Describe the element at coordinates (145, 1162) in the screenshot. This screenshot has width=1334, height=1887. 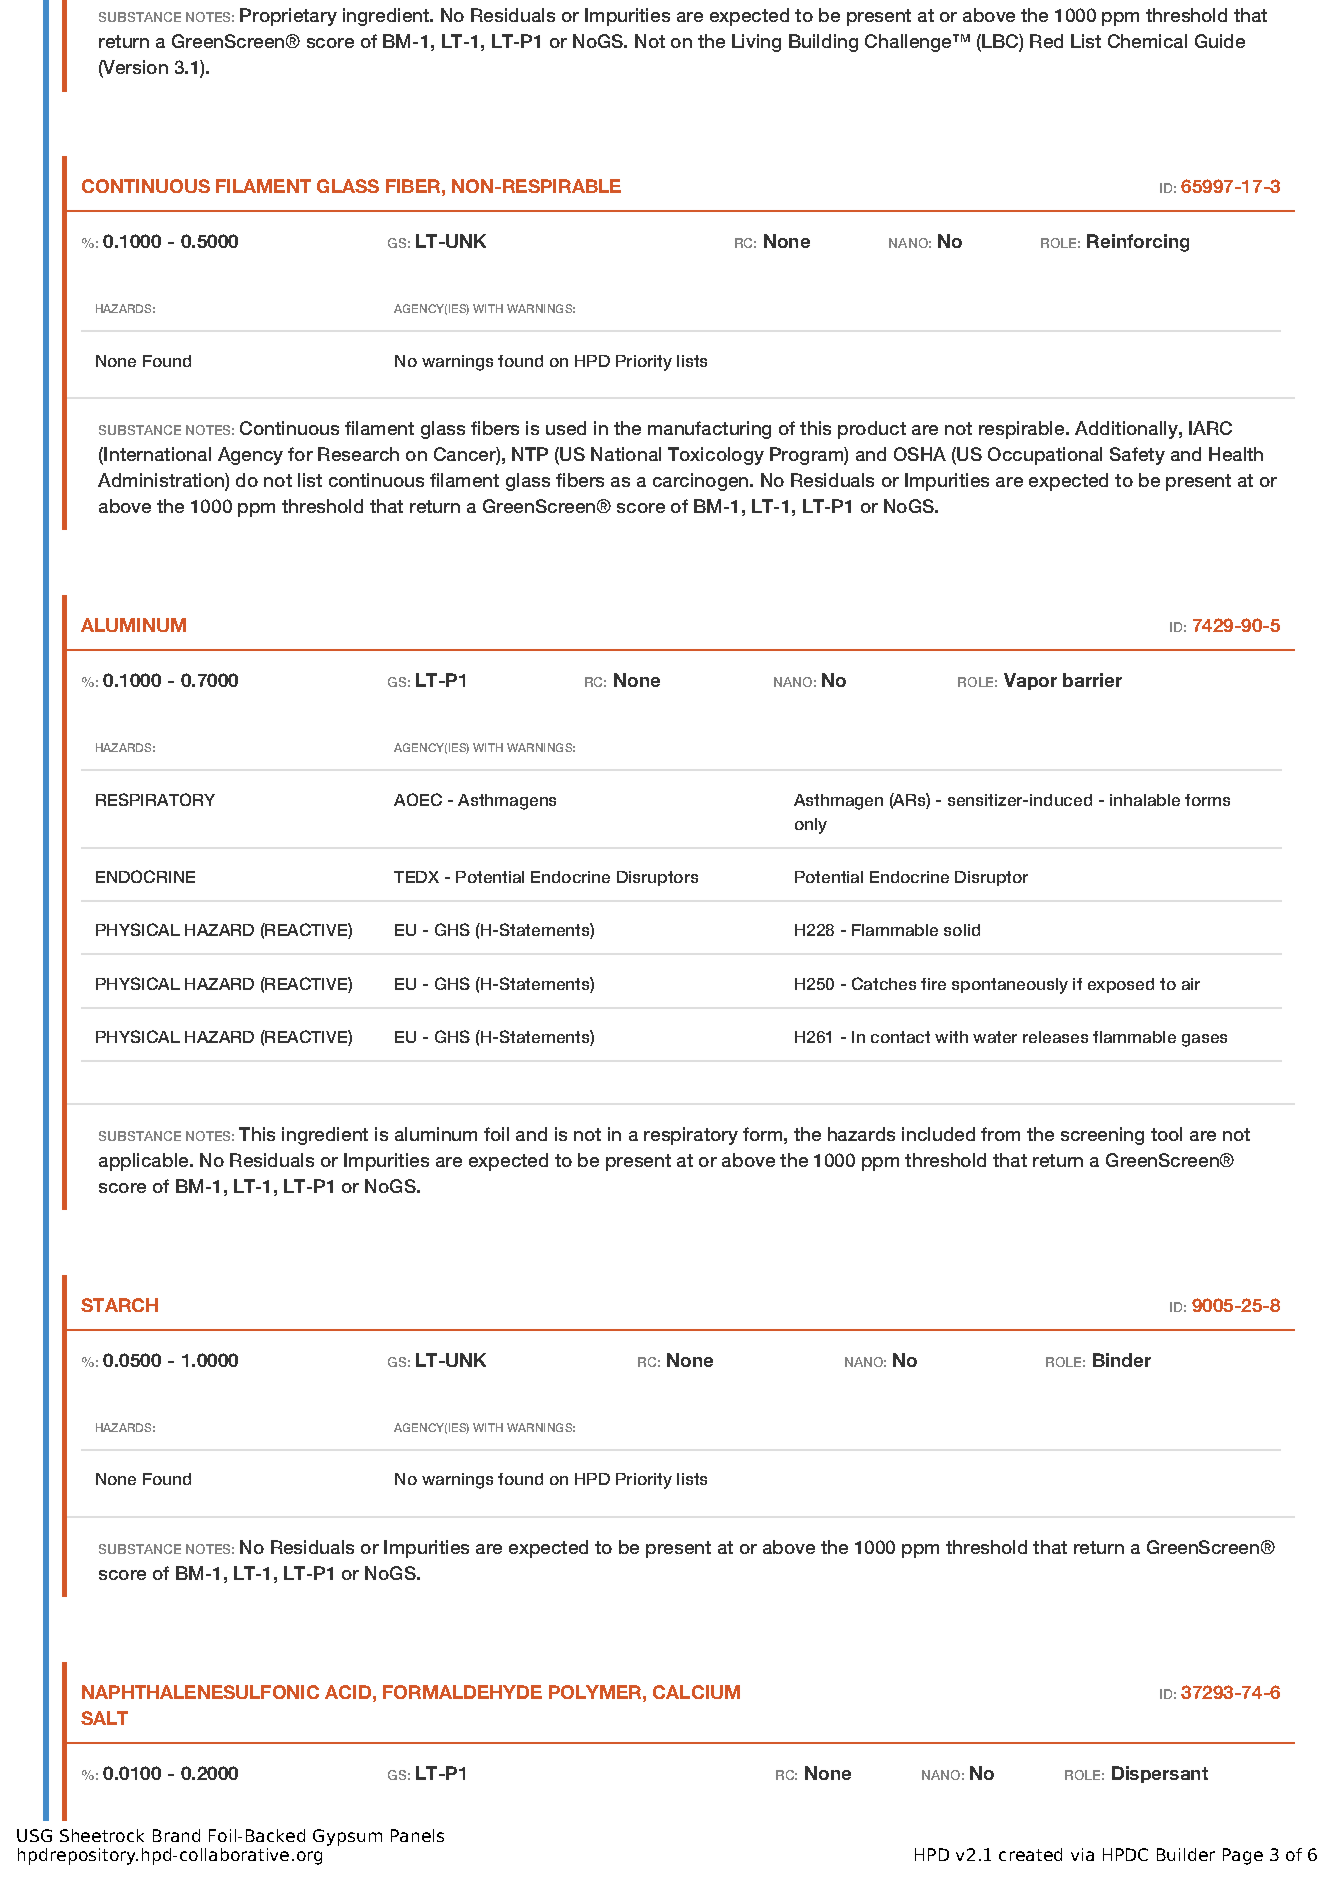
I see `applicable` at that location.
